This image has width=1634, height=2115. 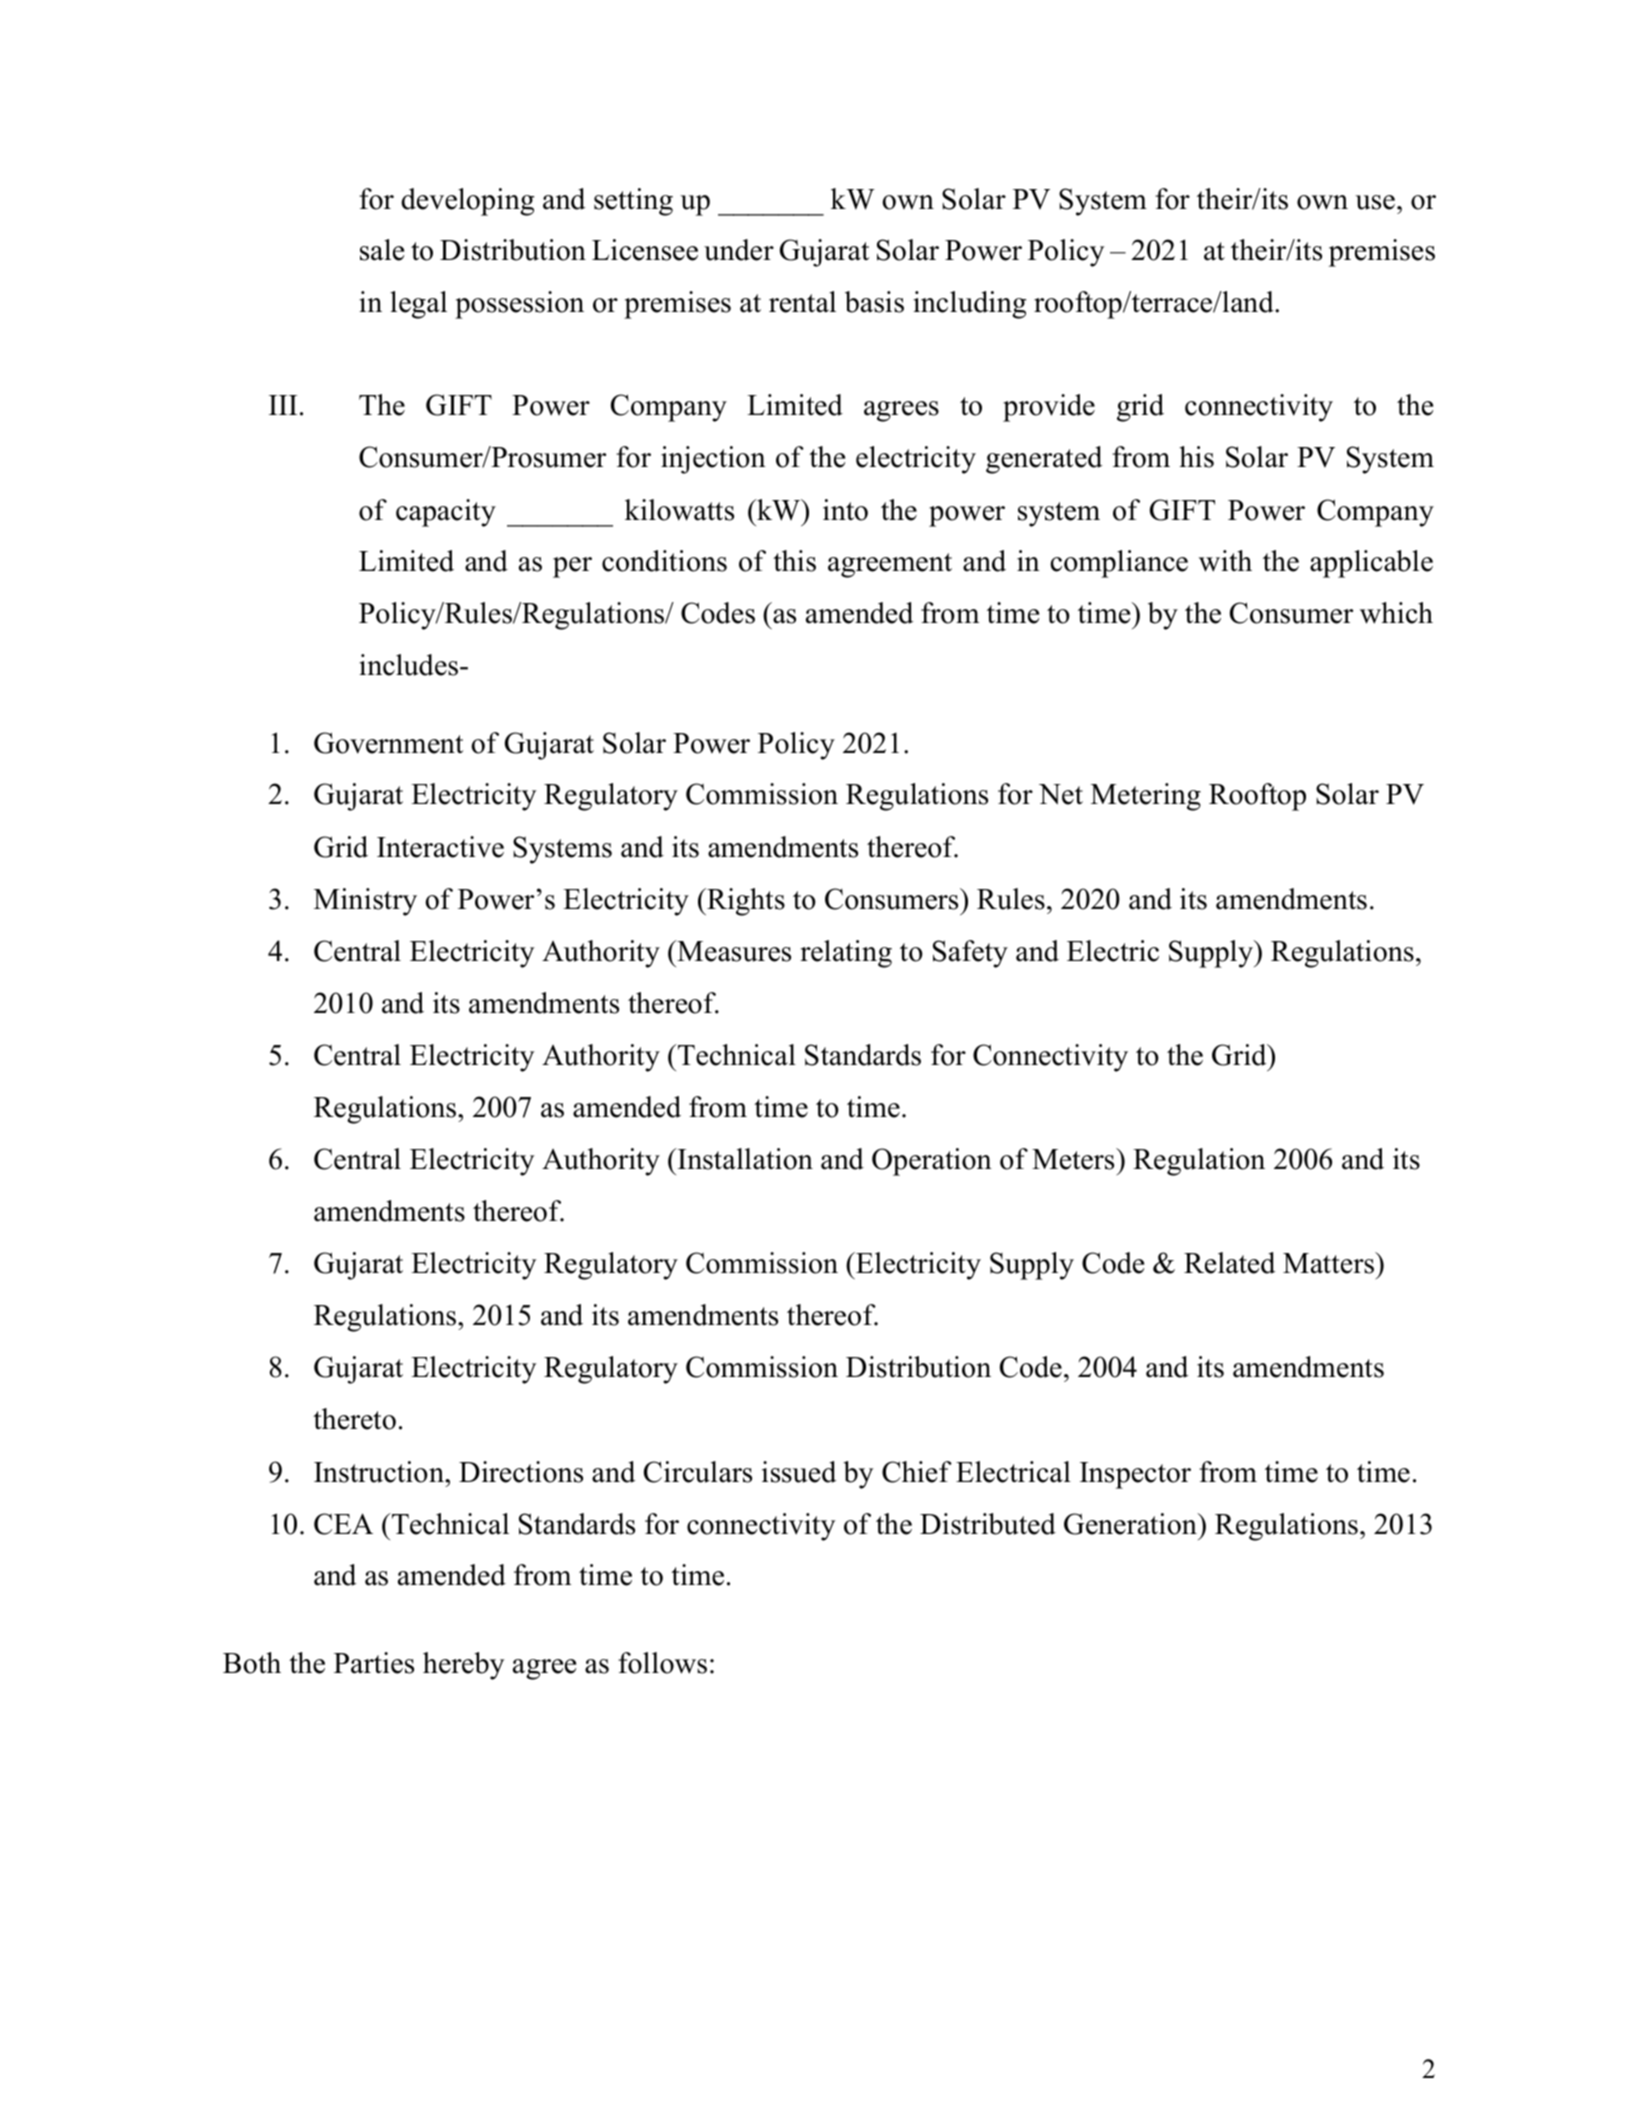 What do you see at coordinates (365, 902) in the image?
I see `Ministry` at bounding box center [365, 902].
